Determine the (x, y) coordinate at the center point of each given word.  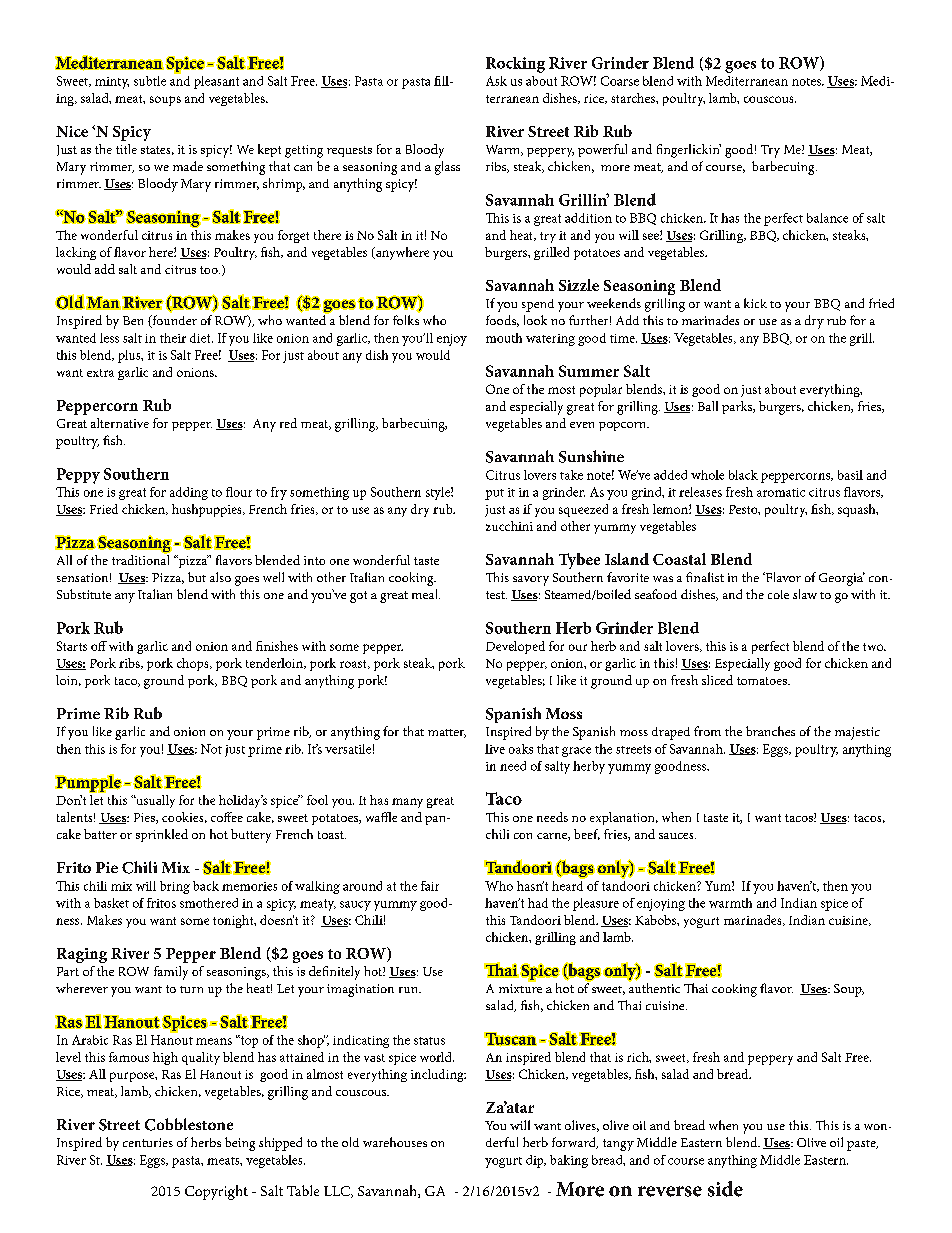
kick (755, 303)
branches (770, 731)
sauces (677, 836)
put (494, 494)
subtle (150, 81)
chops (194, 664)
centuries (148, 1142)
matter (447, 733)
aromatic (781, 492)
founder (173, 321)
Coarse (620, 81)
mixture (520, 988)
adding (189, 493)
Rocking (515, 65)
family (171, 973)
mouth (504, 338)
